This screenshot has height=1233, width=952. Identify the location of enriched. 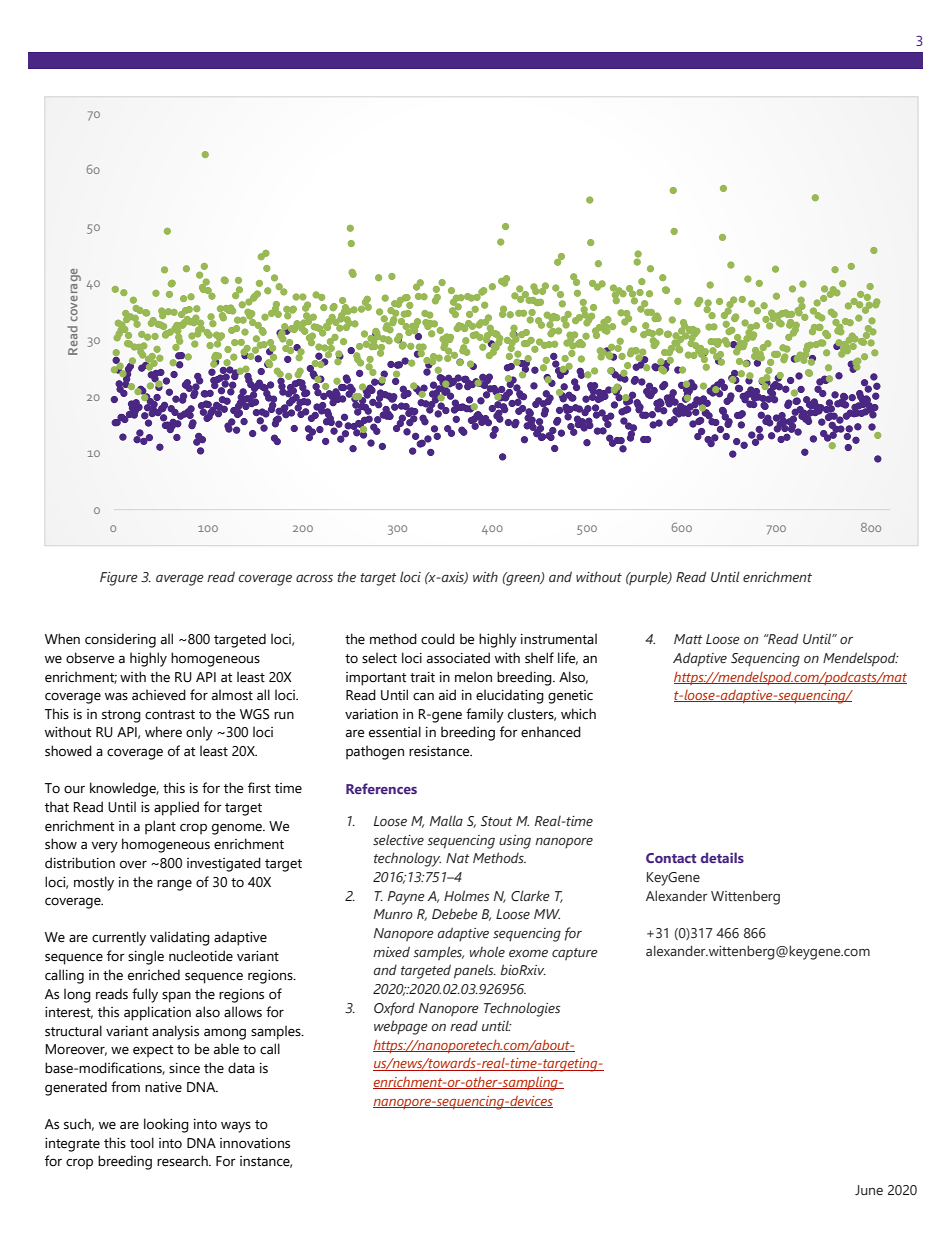
(154, 975).
